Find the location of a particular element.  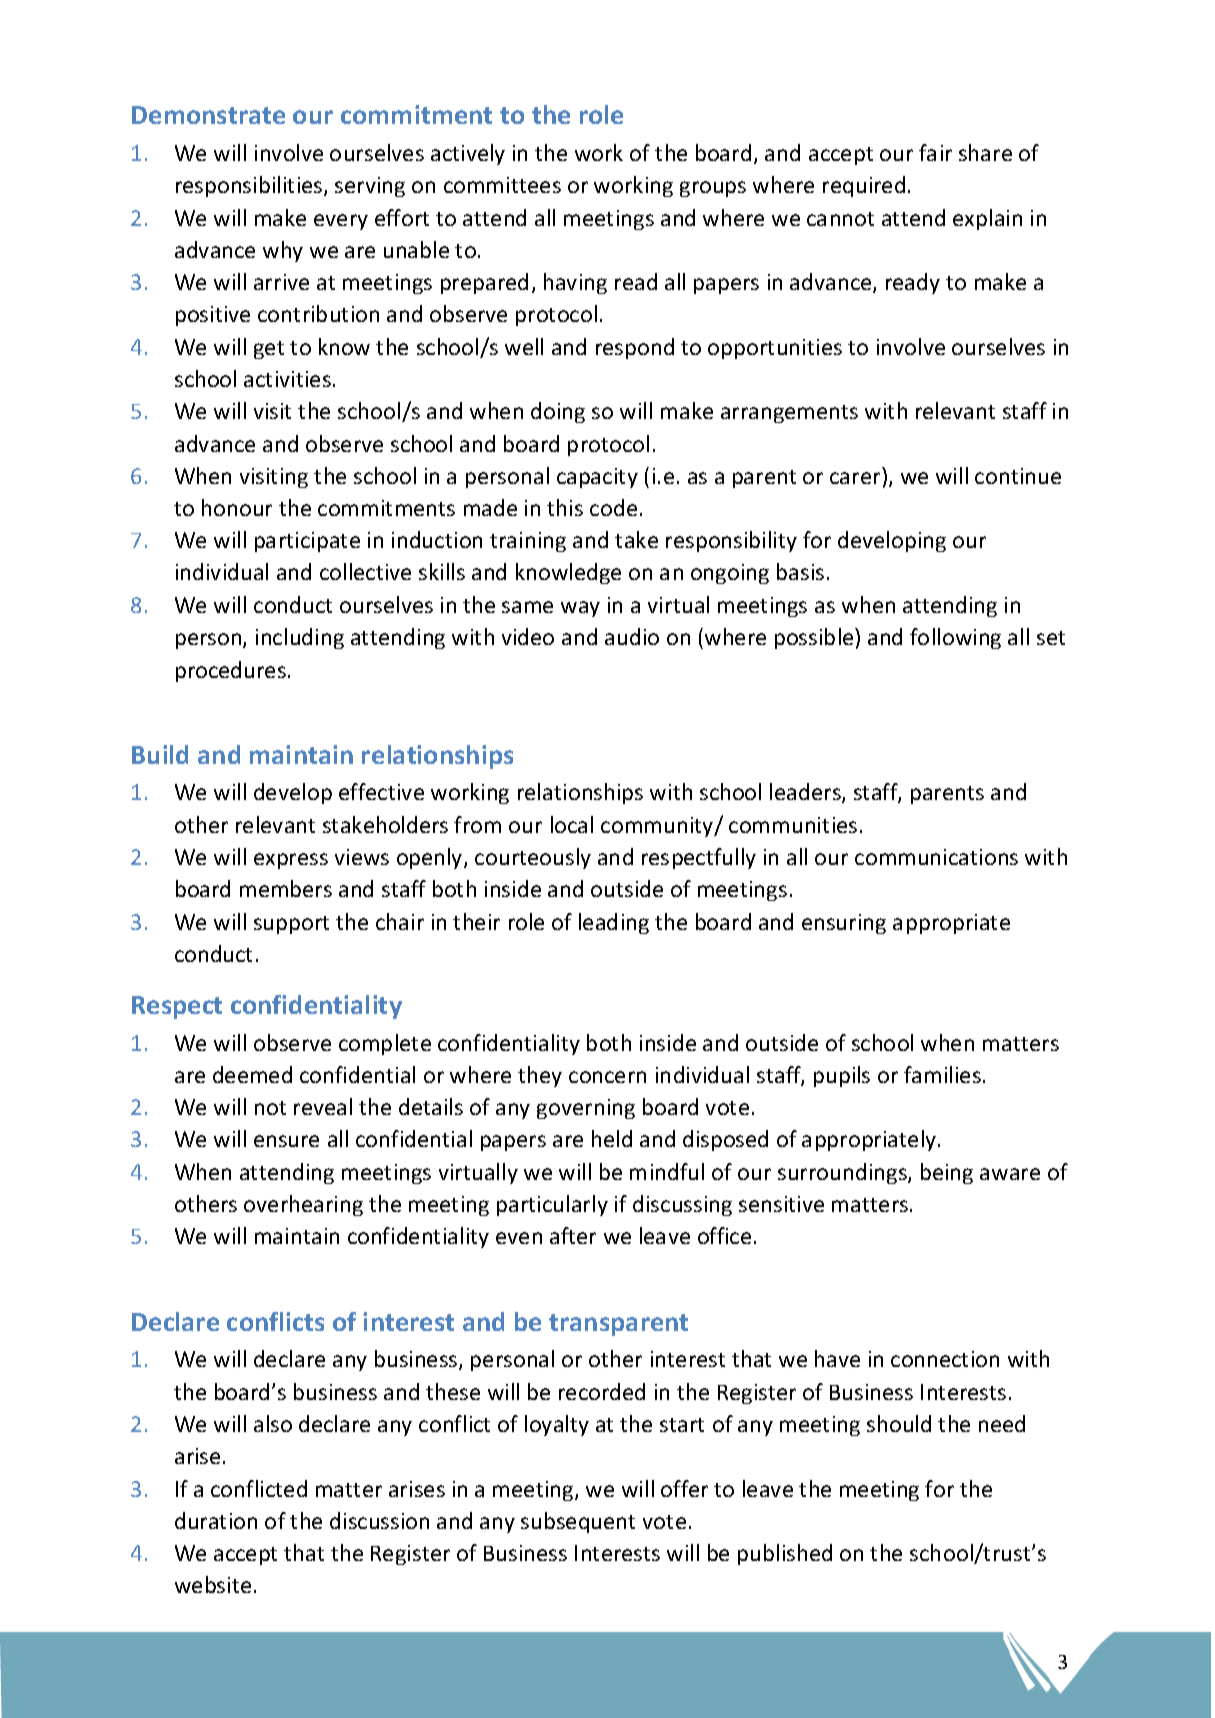

should is located at coordinates (899, 1423).
